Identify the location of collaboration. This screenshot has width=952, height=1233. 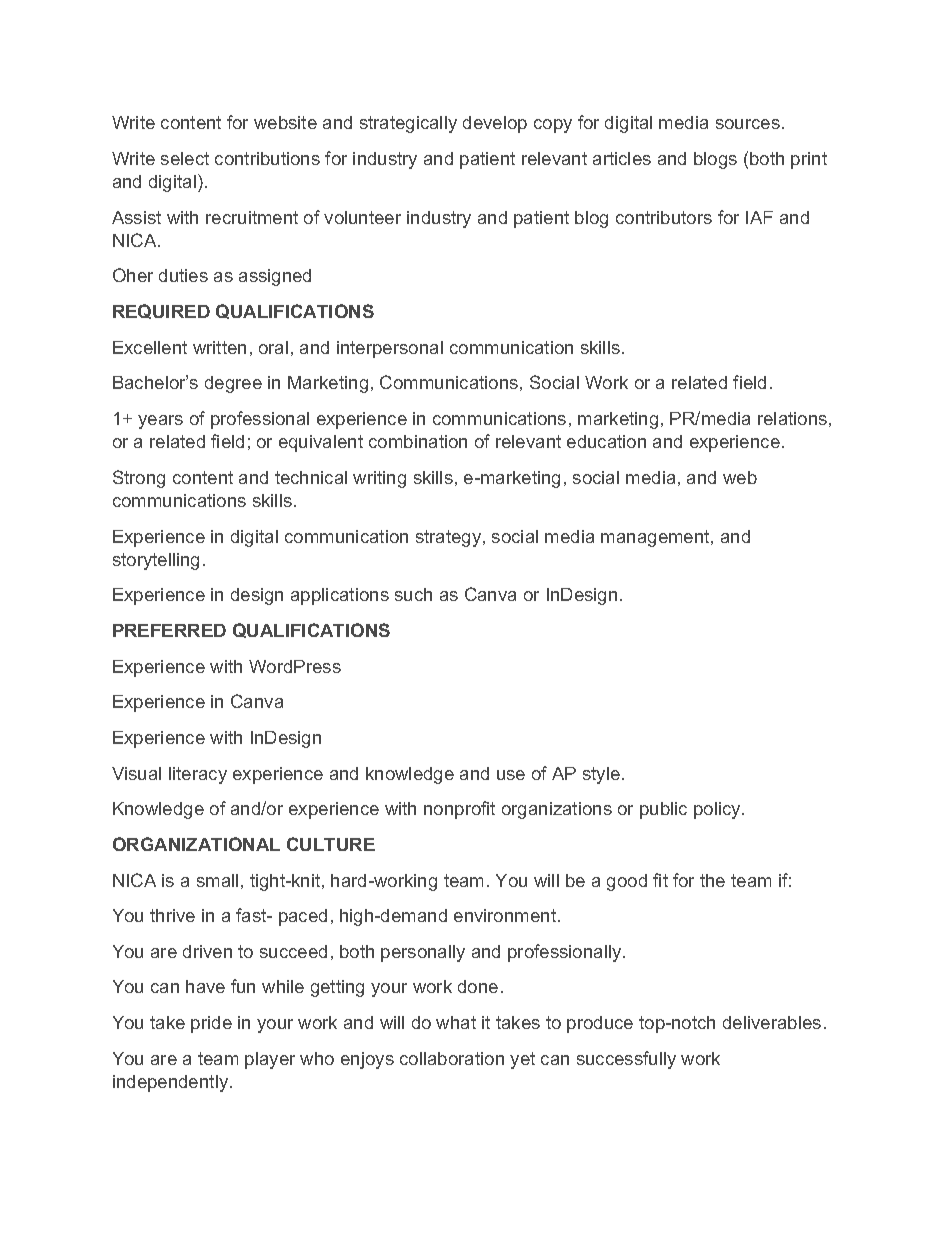
(452, 1058).
